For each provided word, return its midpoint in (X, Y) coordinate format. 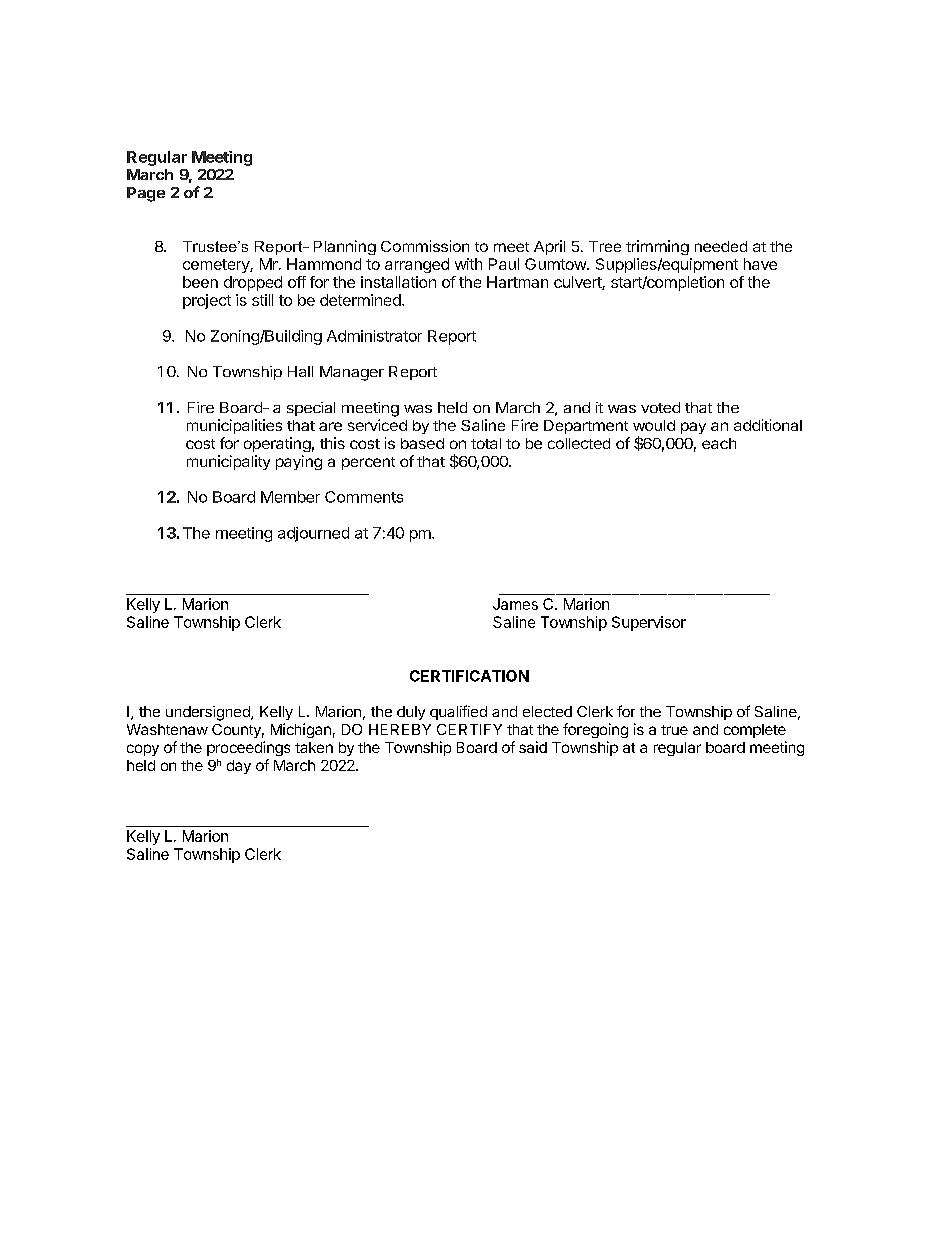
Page (146, 194)
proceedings (248, 748)
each (719, 443)
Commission (425, 246)
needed (721, 246)
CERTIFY (469, 729)
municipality (228, 462)
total (486, 443)
